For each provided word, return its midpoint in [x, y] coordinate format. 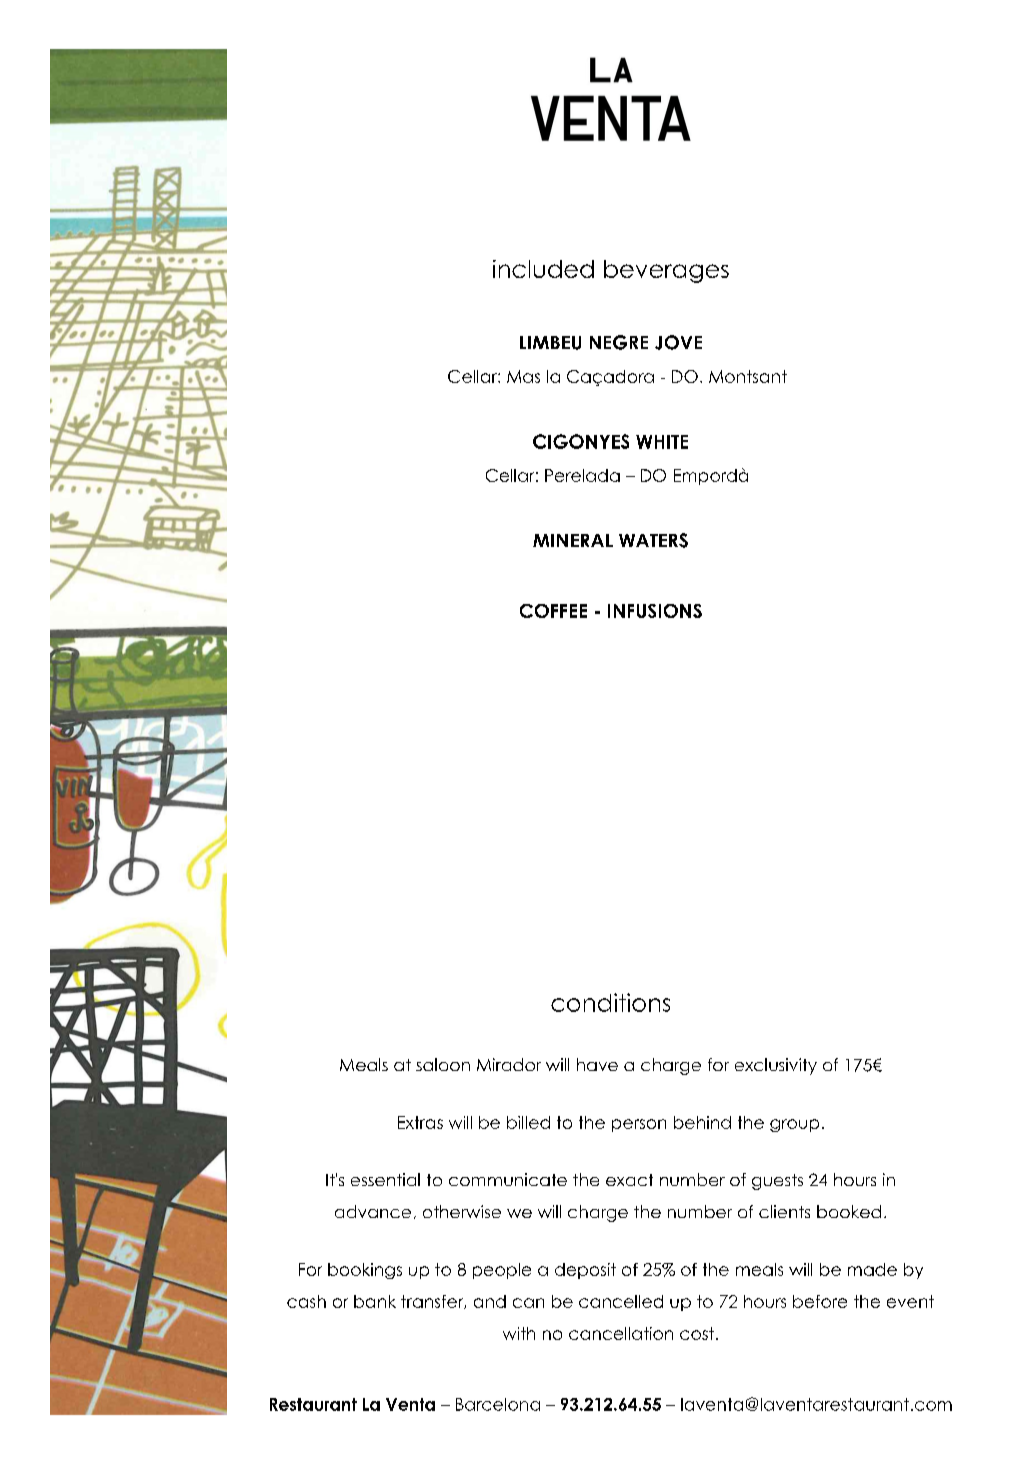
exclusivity [776, 1066]
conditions [610, 1002]
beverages [666, 271]
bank [375, 1301]
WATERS [653, 540]
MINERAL [573, 540]
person [639, 1125]
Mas [523, 376]
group [794, 1125]
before [820, 1301]
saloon [443, 1064]
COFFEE [553, 611]
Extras [420, 1122]
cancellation [621, 1333]
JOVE [678, 342]
